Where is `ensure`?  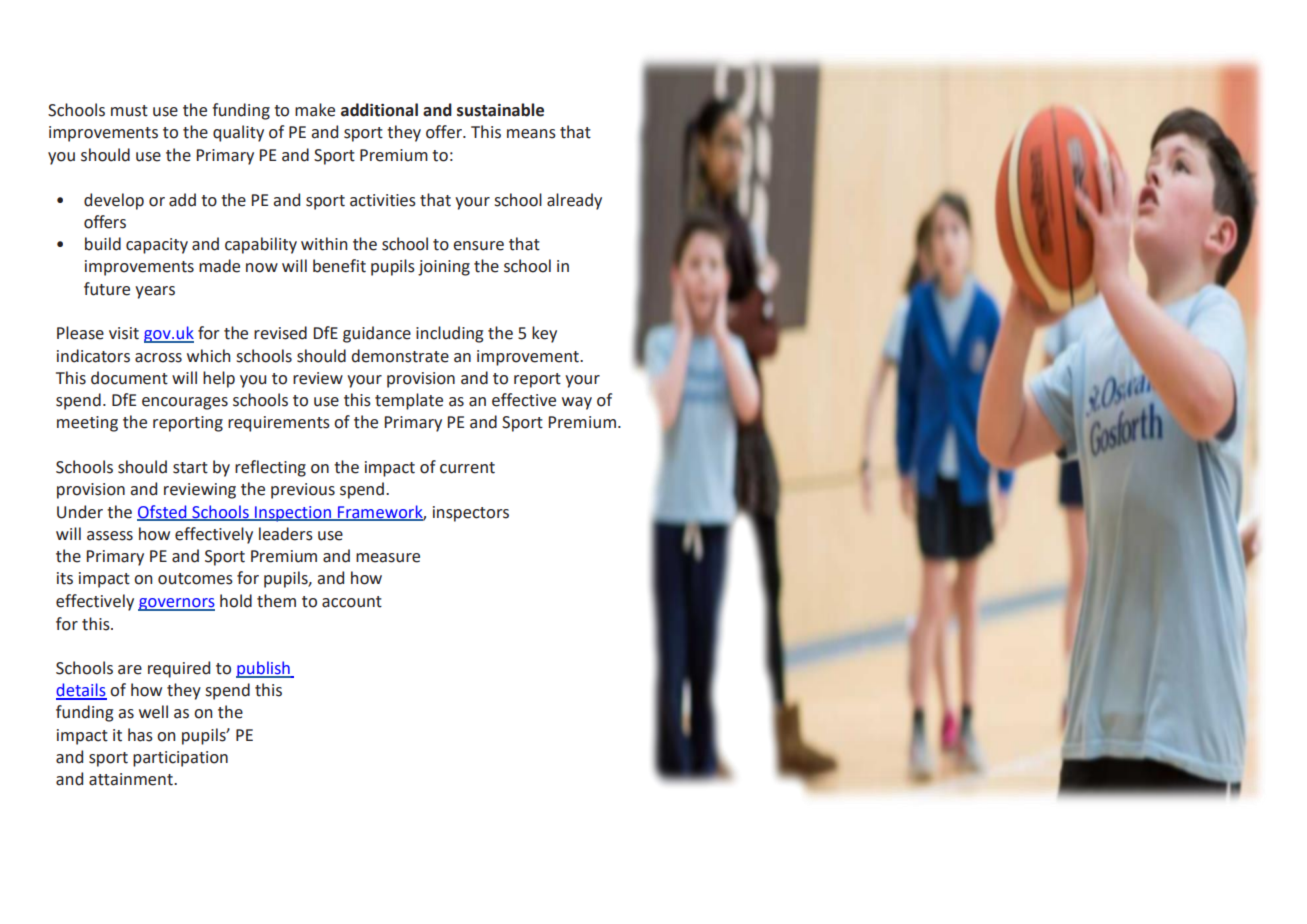 ensure is located at coordinates (478, 246).
